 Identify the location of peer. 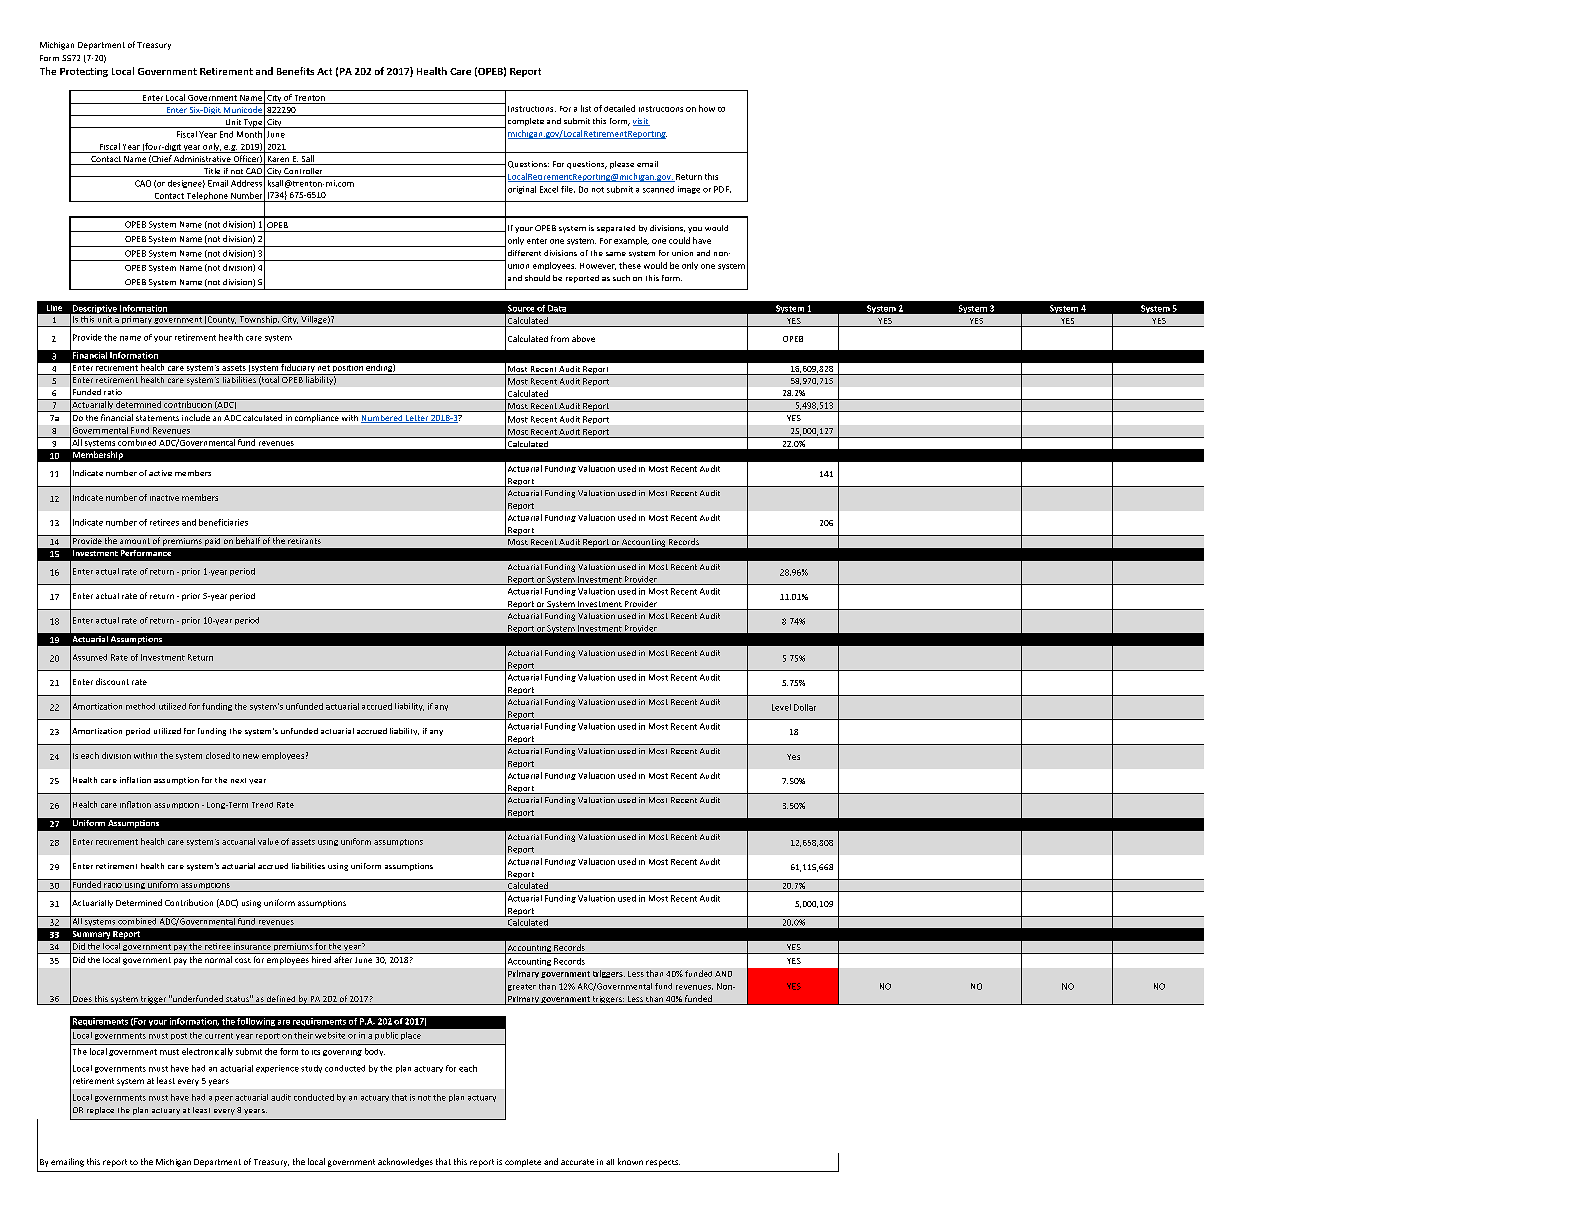
(224, 1099).
